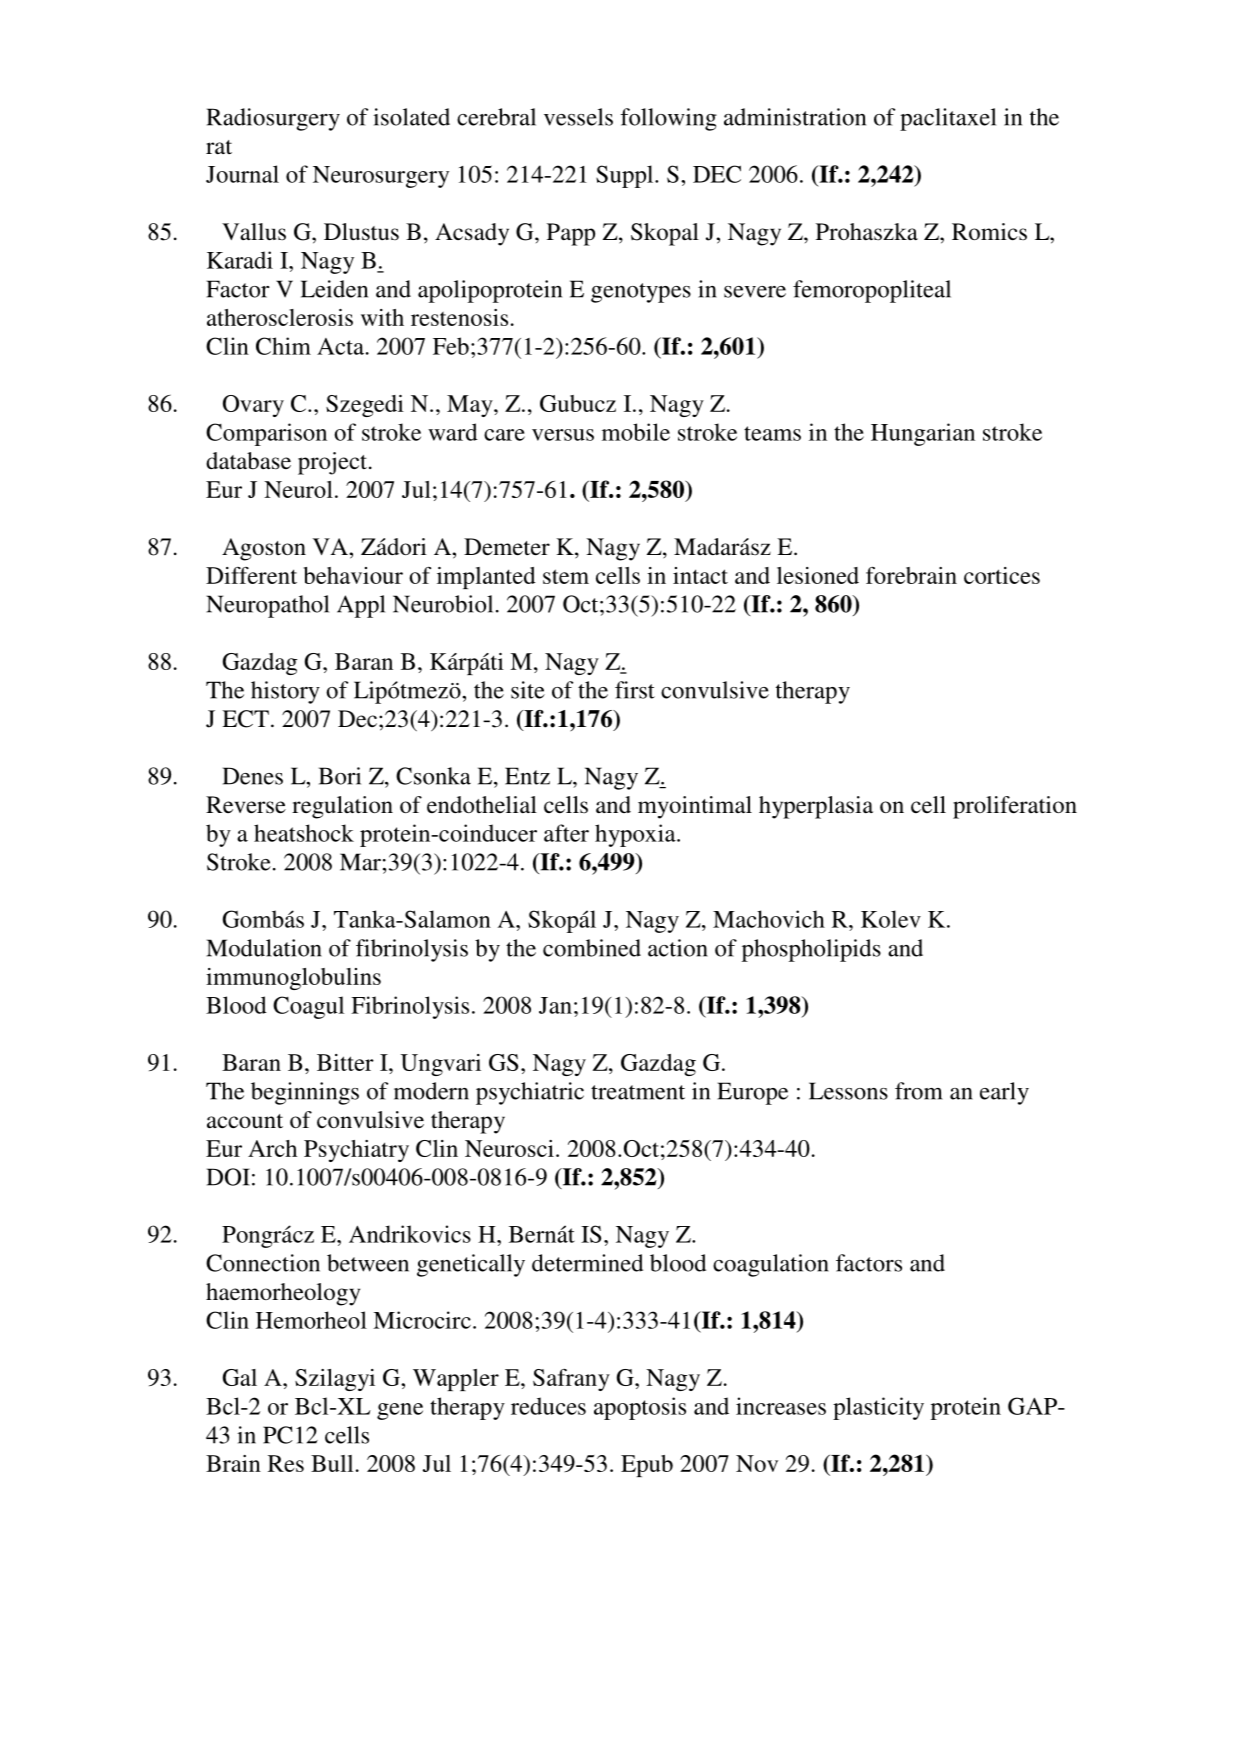  Describe the element at coordinates (293, 979) in the screenshot. I see `immunoglobulins` at that location.
